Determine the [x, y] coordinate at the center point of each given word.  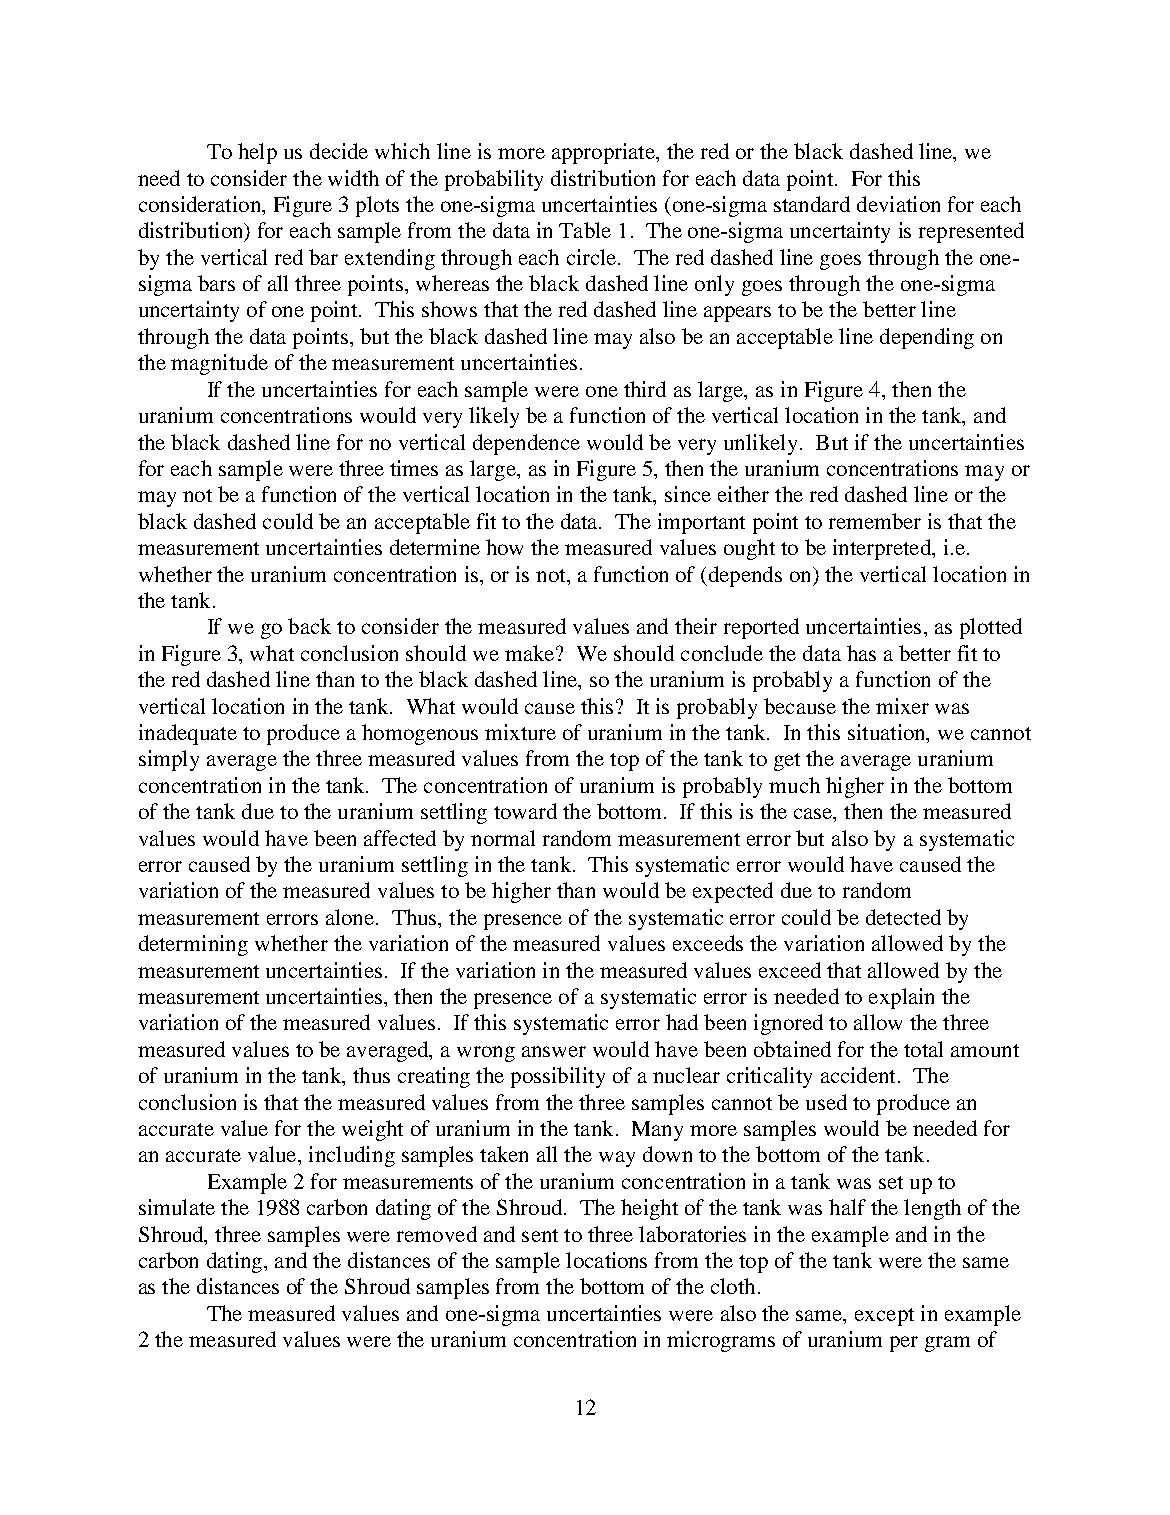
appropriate [604, 153]
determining [193, 945]
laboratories [692, 1234]
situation [888, 733]
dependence [526, 444]
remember [875, 521]
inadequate [188, 734]
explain [901, 998]
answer [554, 1051]
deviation [898, 204]
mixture [520, 732]
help [257, 153]
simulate [177, 1207]
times [414, 468]
